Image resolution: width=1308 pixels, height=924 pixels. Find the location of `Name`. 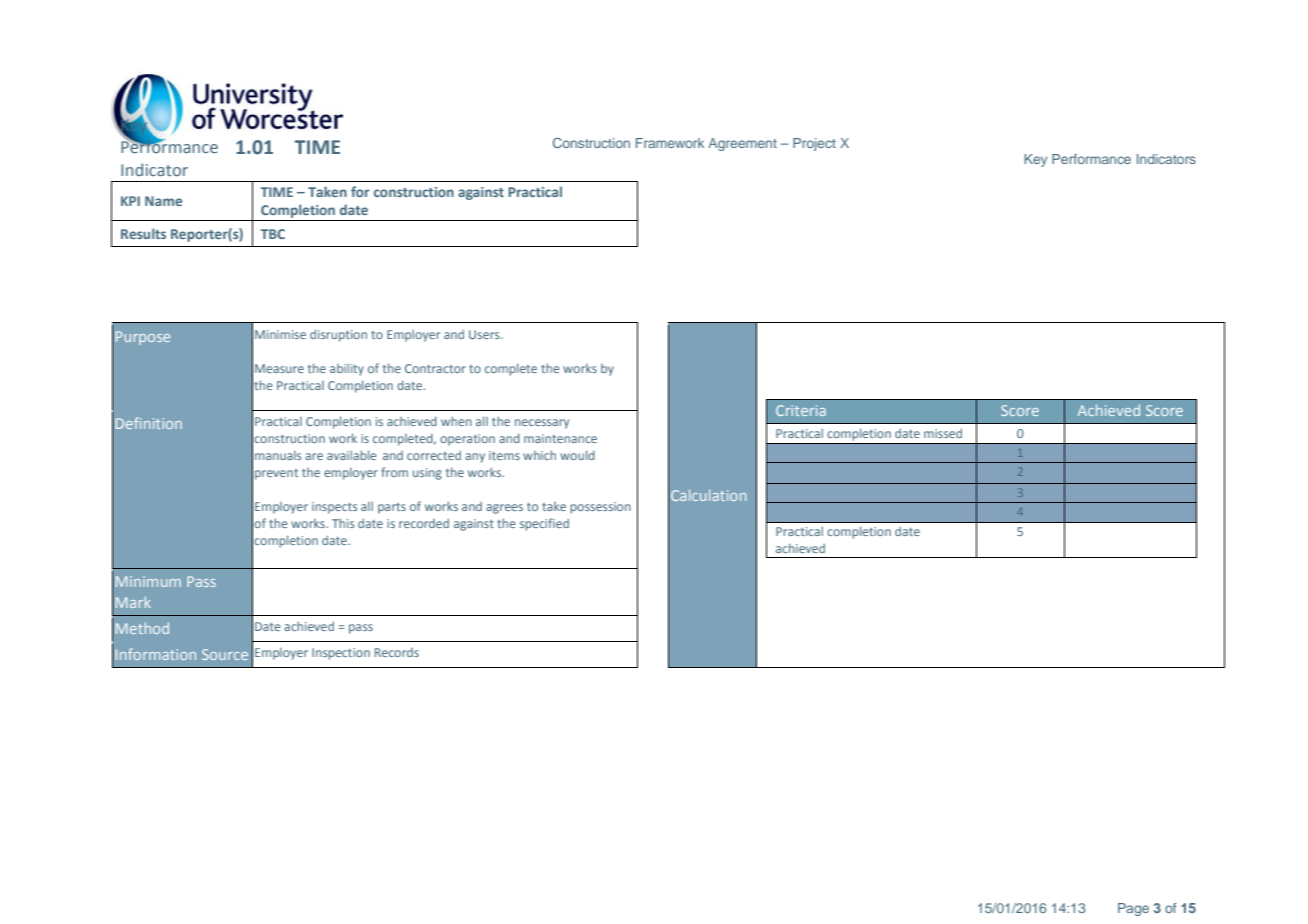

Name is located at coordinates (163, 201).
